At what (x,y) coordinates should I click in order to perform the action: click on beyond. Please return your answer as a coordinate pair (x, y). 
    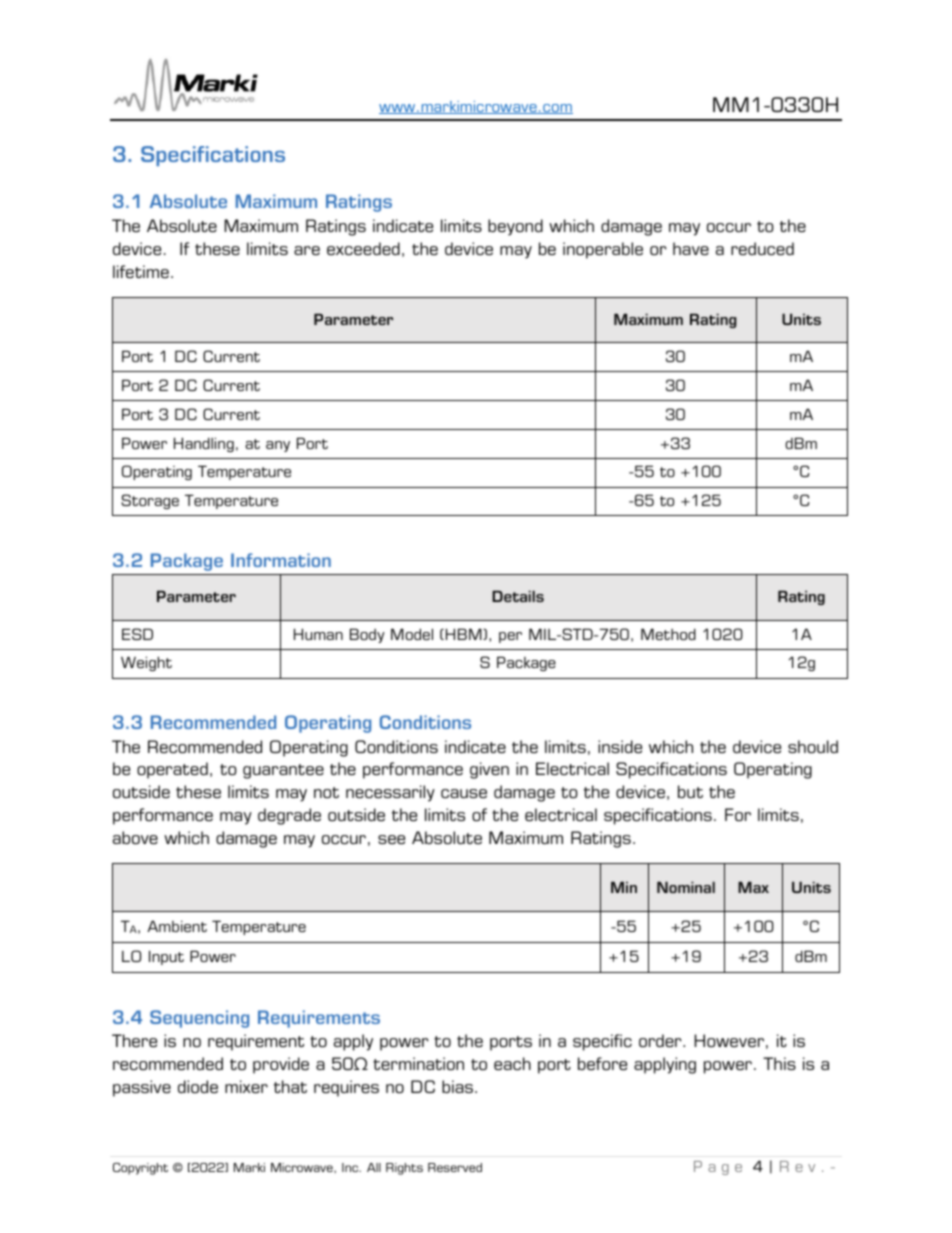
    Looking at the image, I should click on (515, 227).
